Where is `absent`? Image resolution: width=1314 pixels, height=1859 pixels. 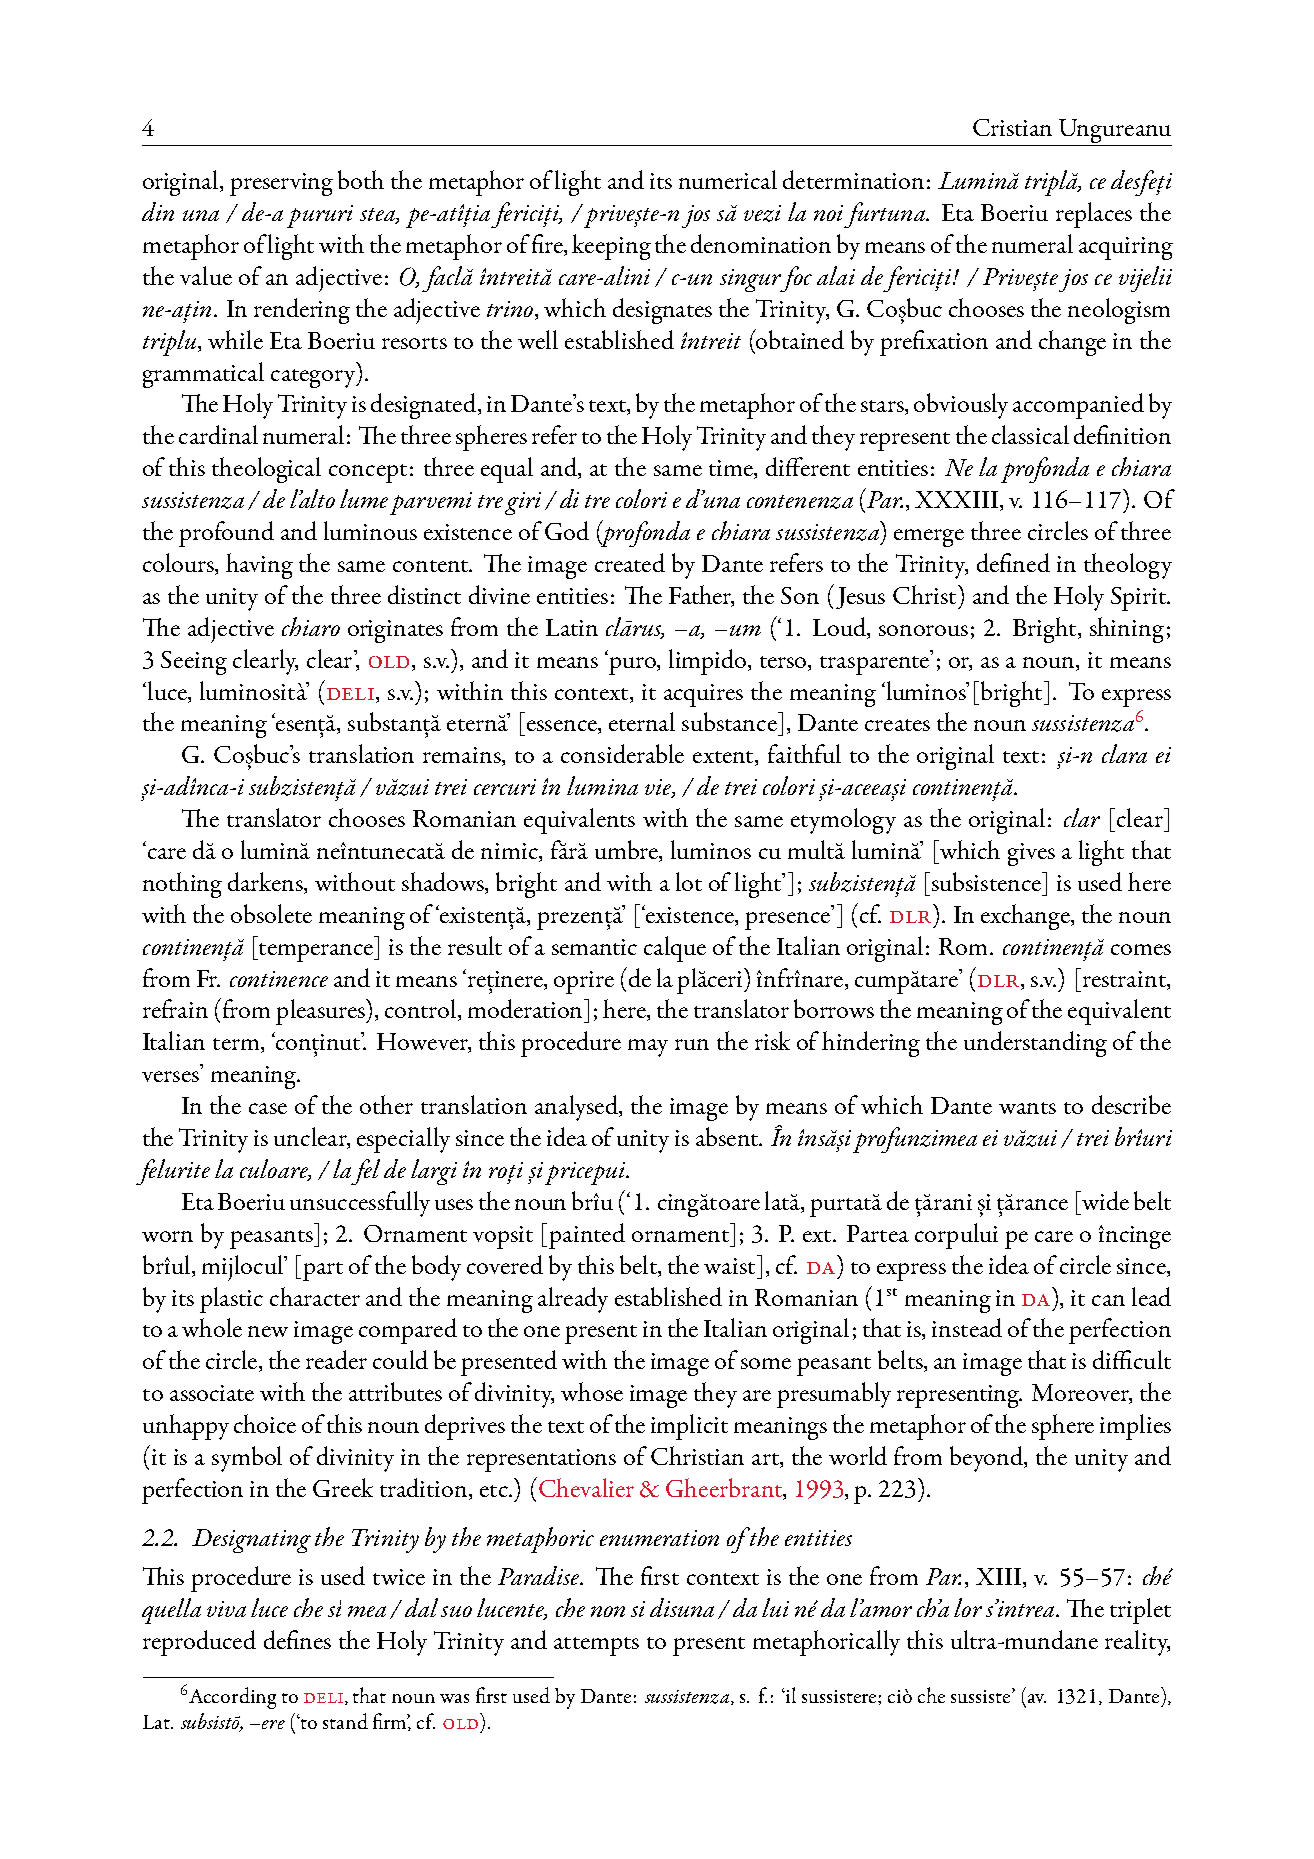
absent is located at coordinates (728, 1136).
